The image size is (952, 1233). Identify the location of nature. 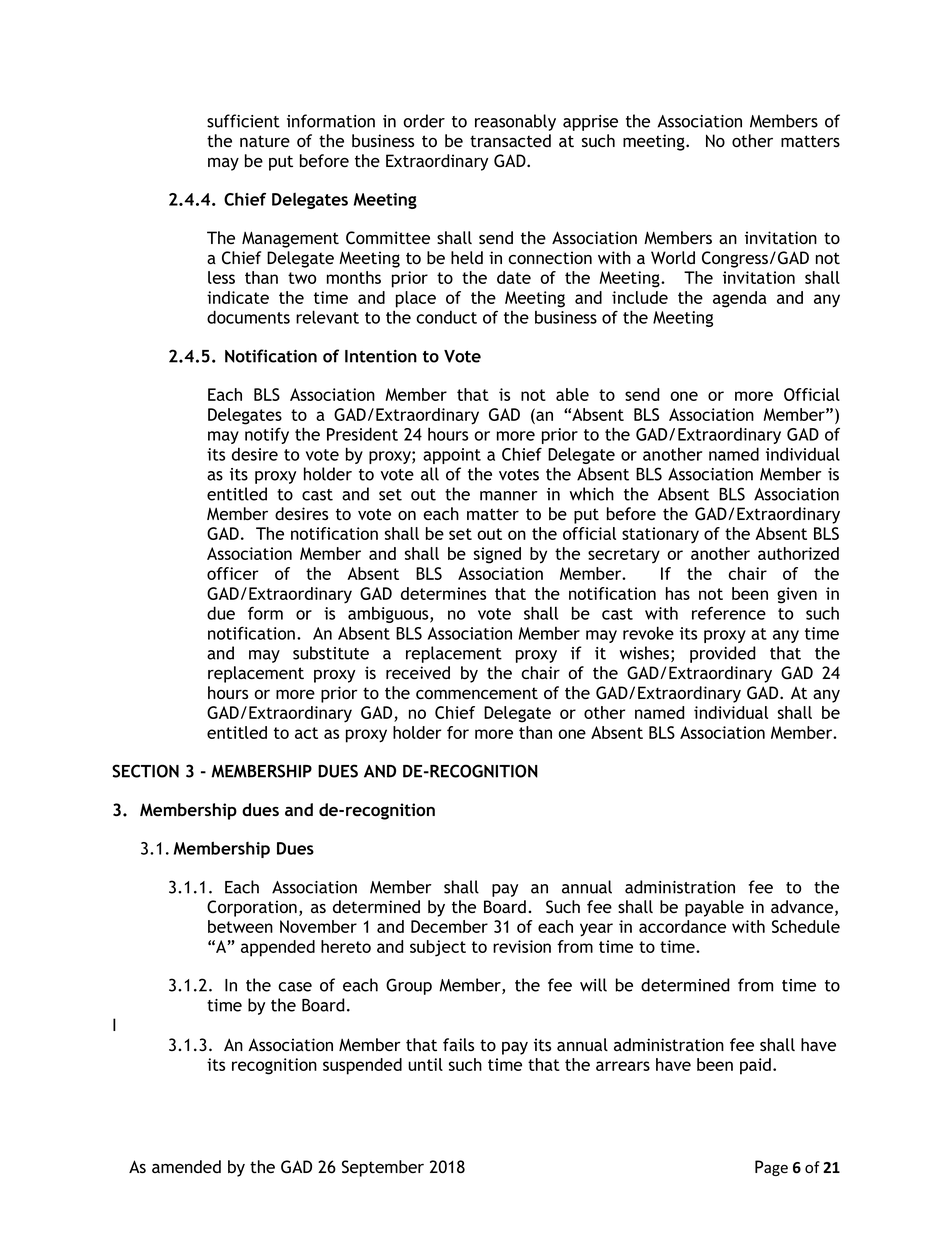
(265, 141).
